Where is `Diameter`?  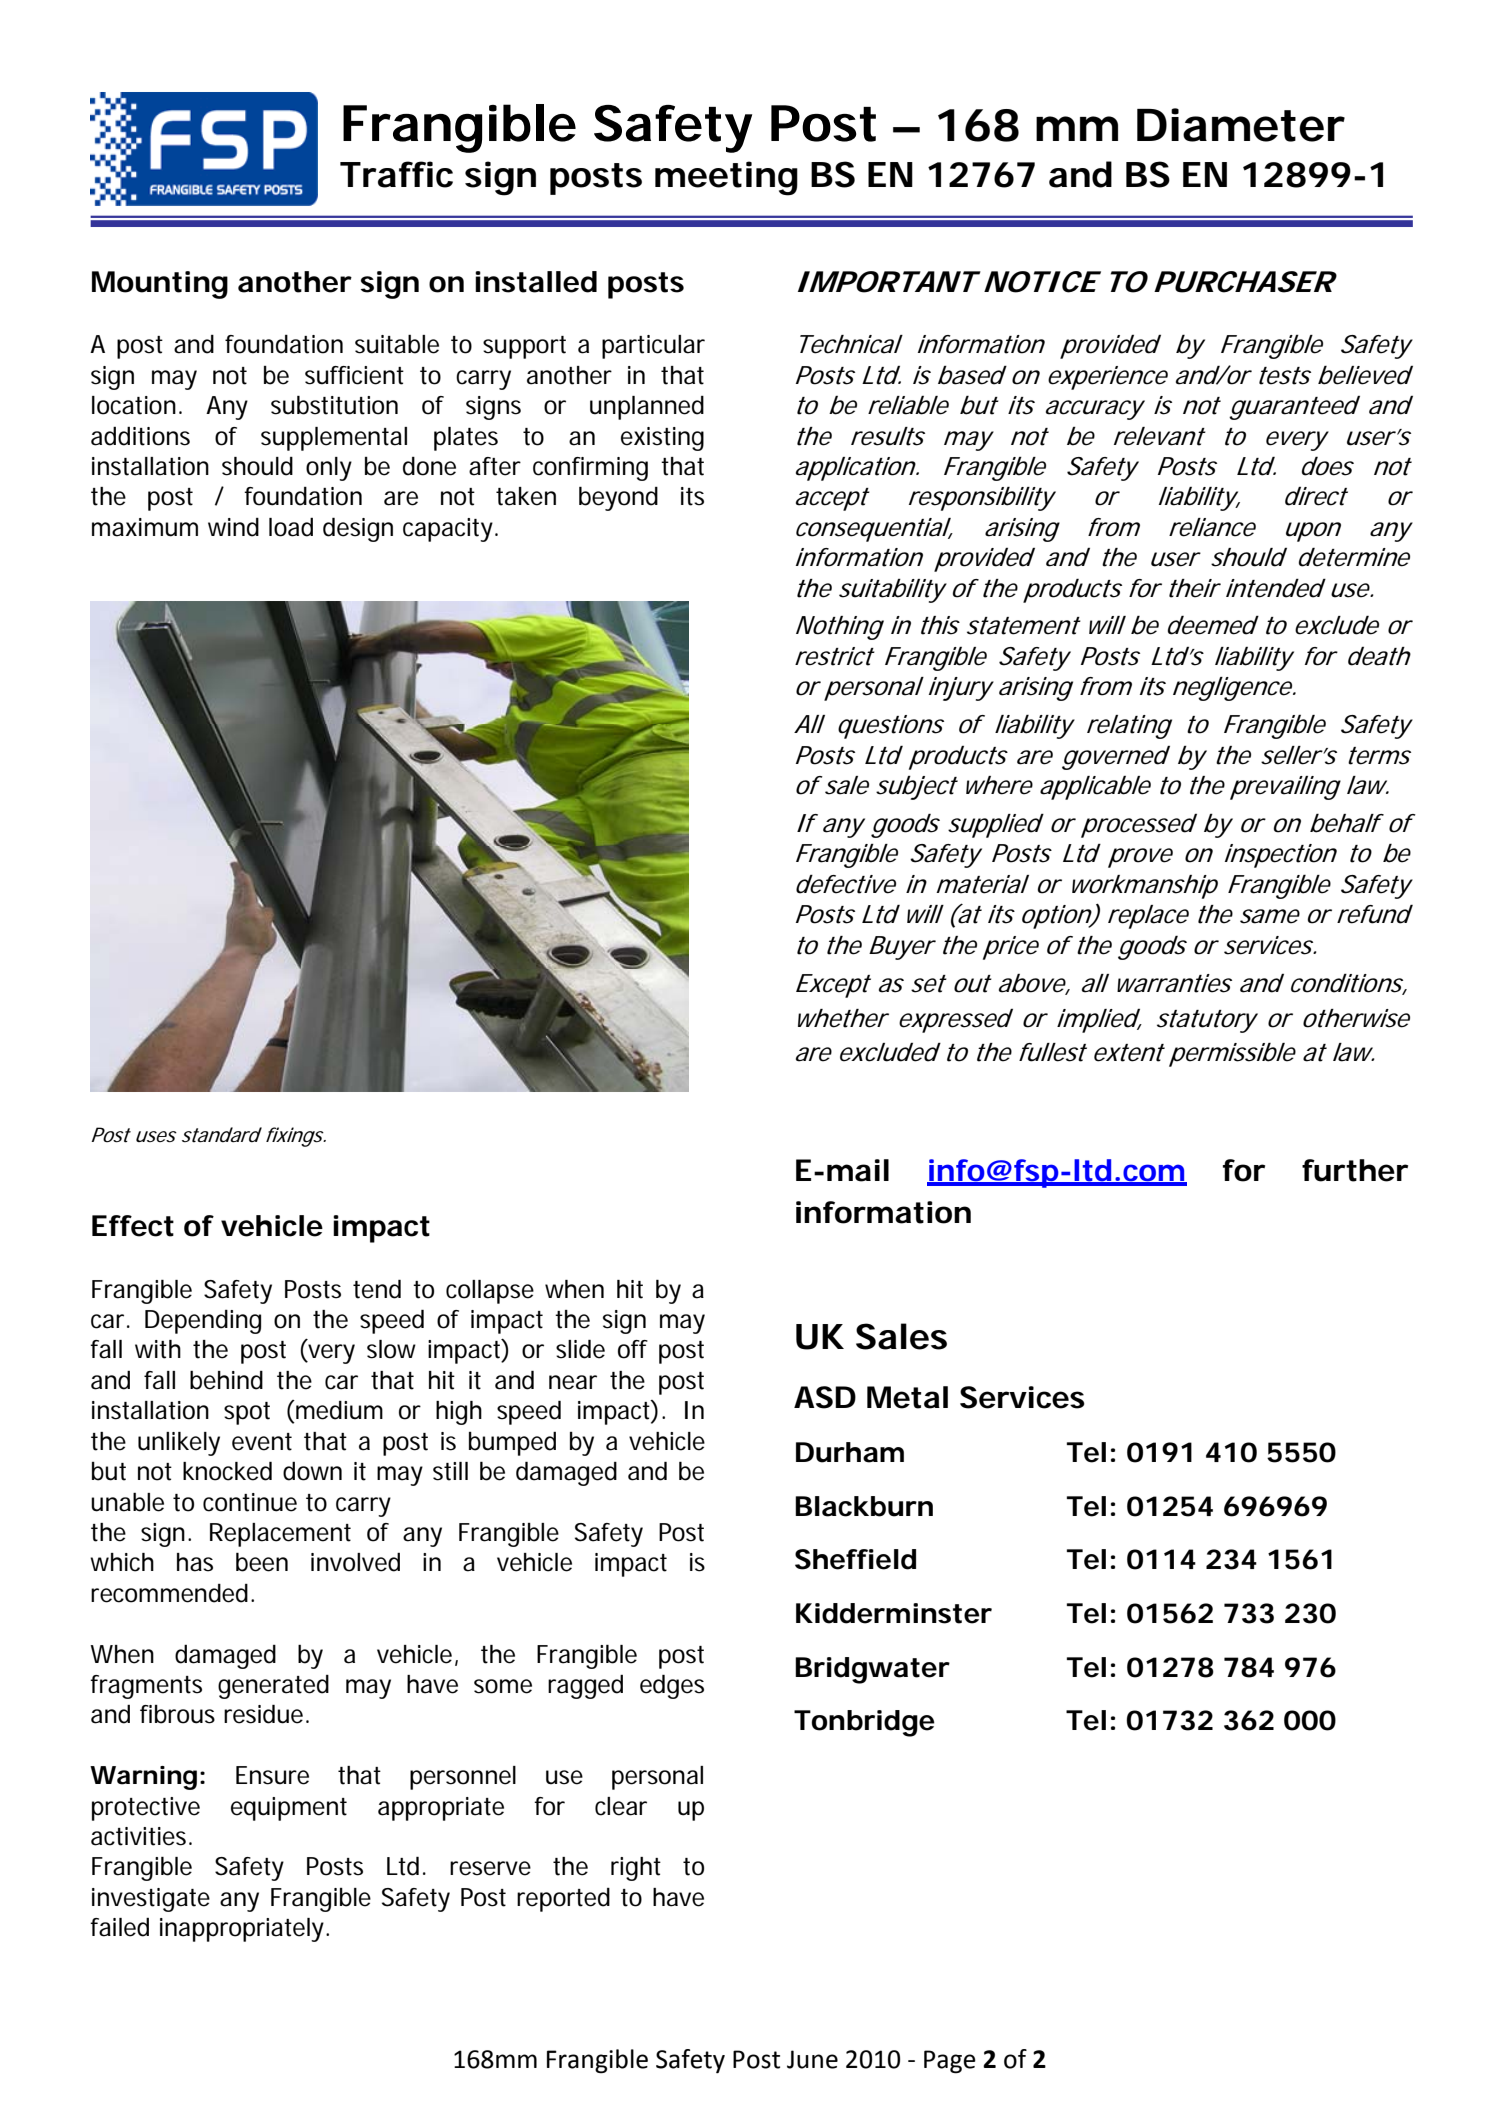 Diameter is located at coordinates (1241, 125).
